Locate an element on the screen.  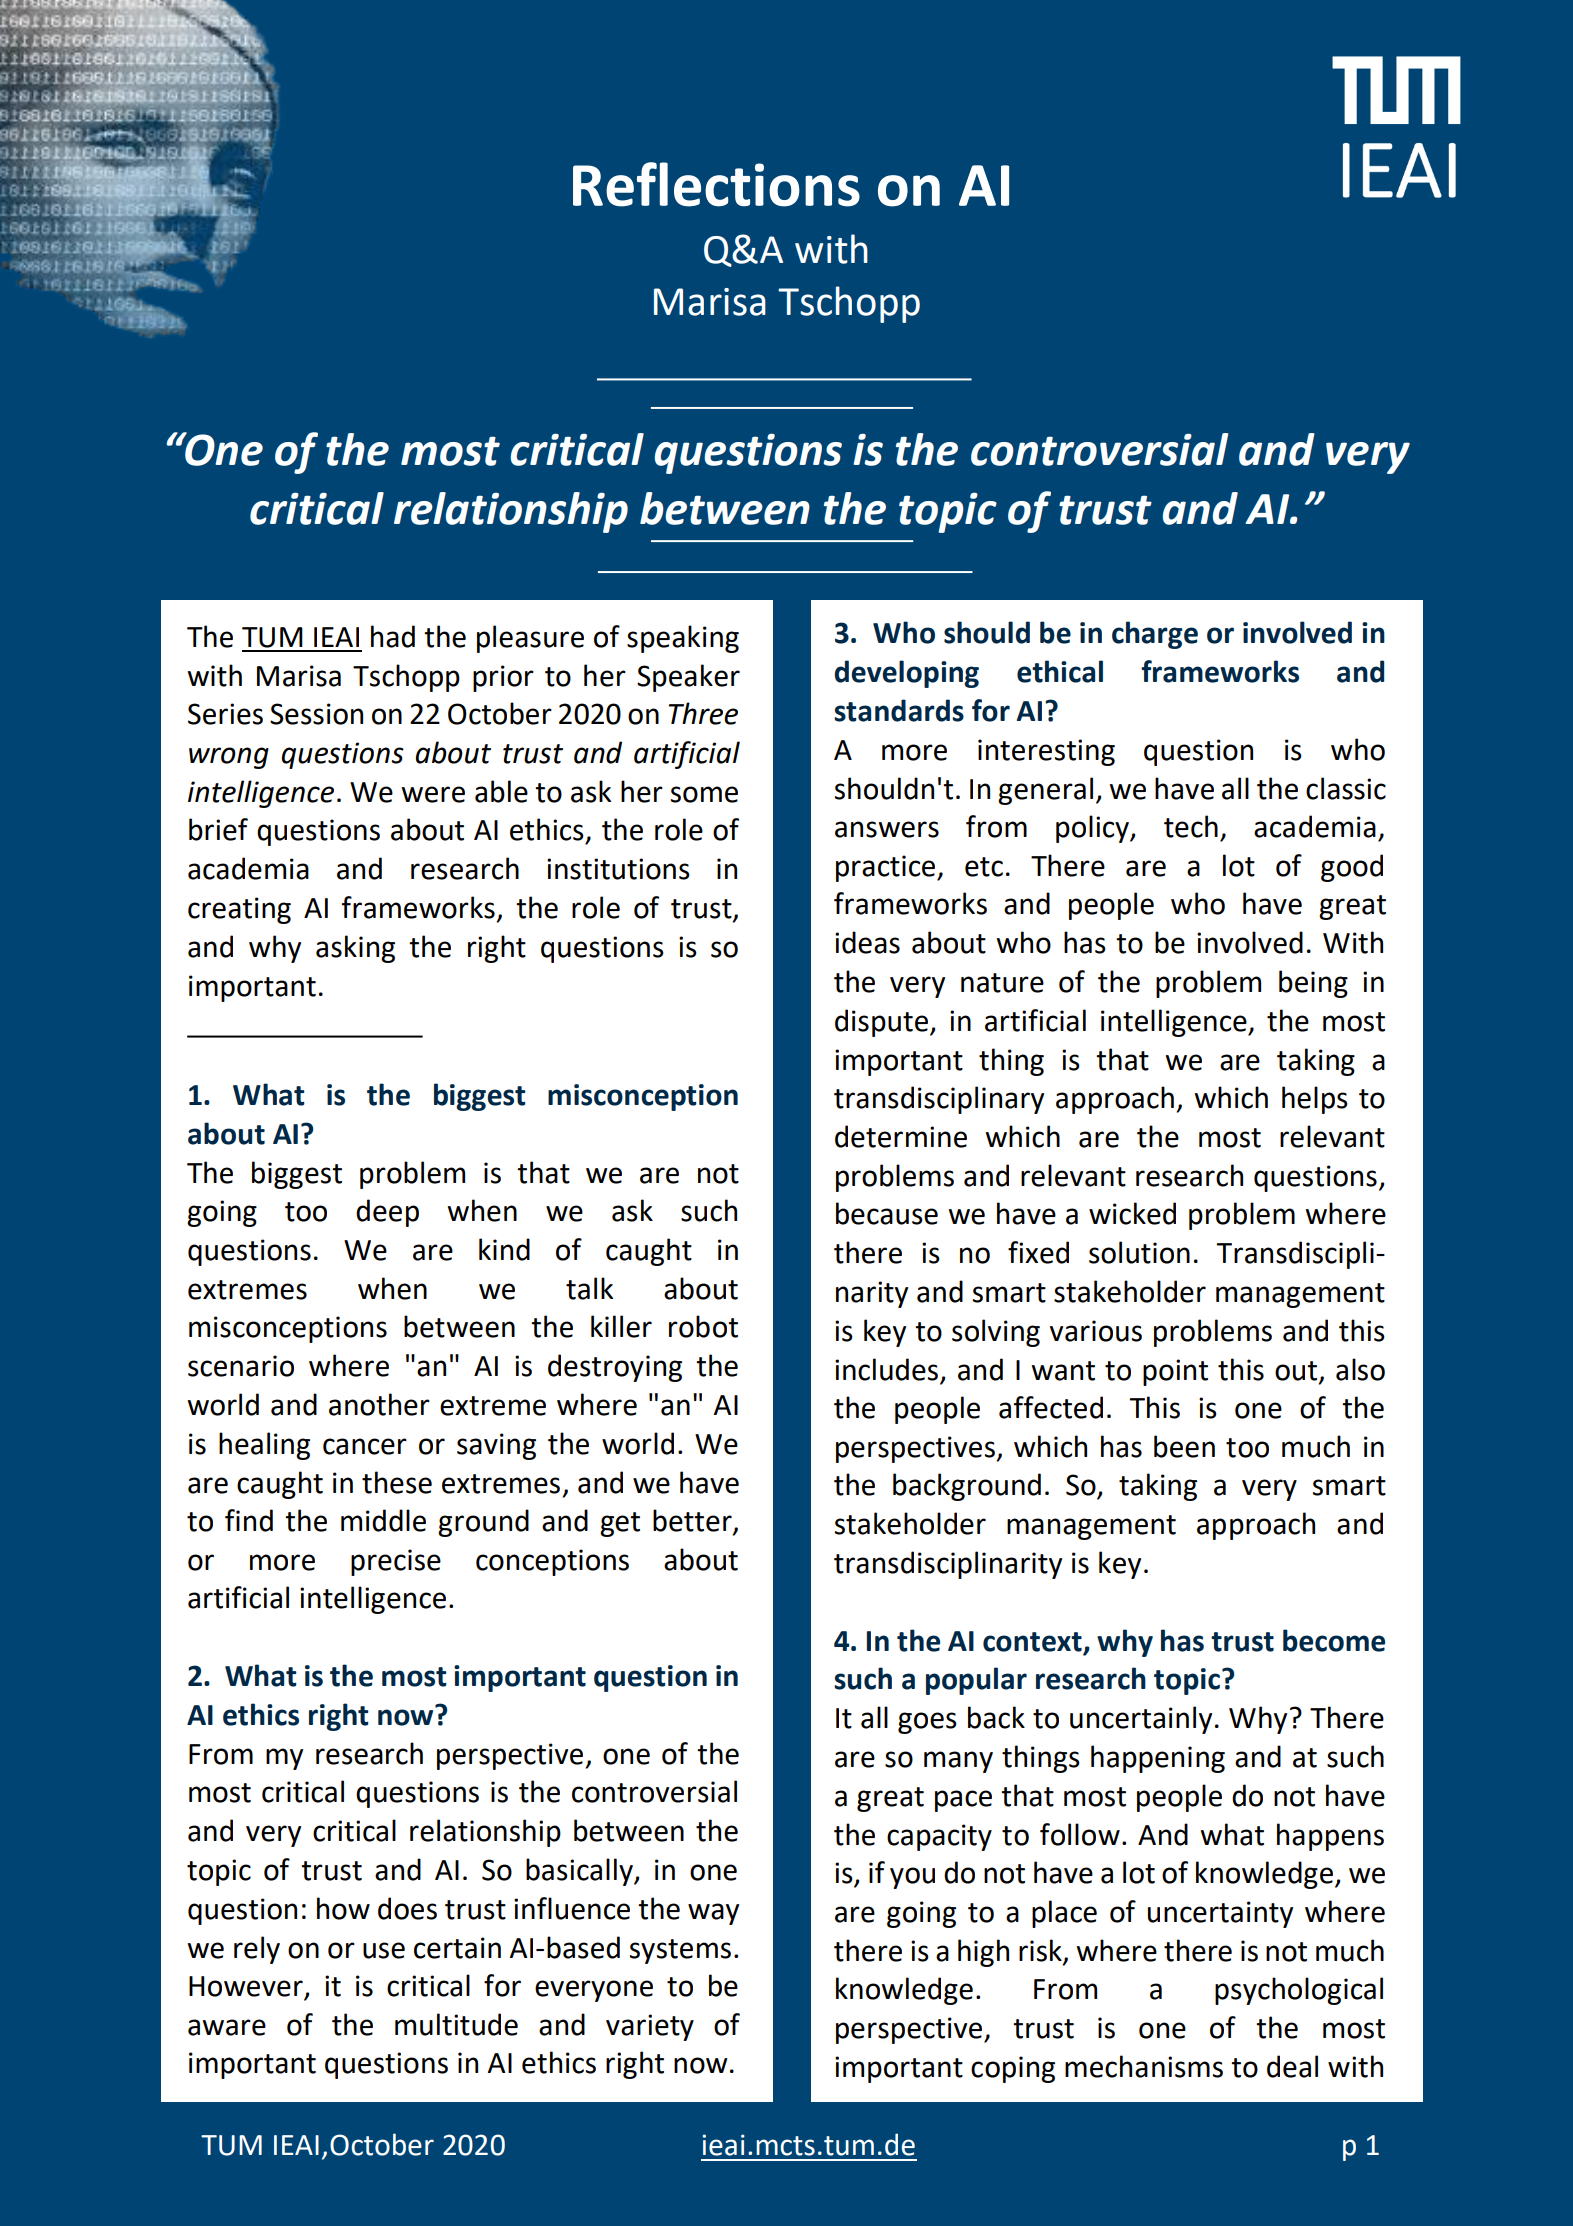
charge is located at coordinates (1155, 635).
